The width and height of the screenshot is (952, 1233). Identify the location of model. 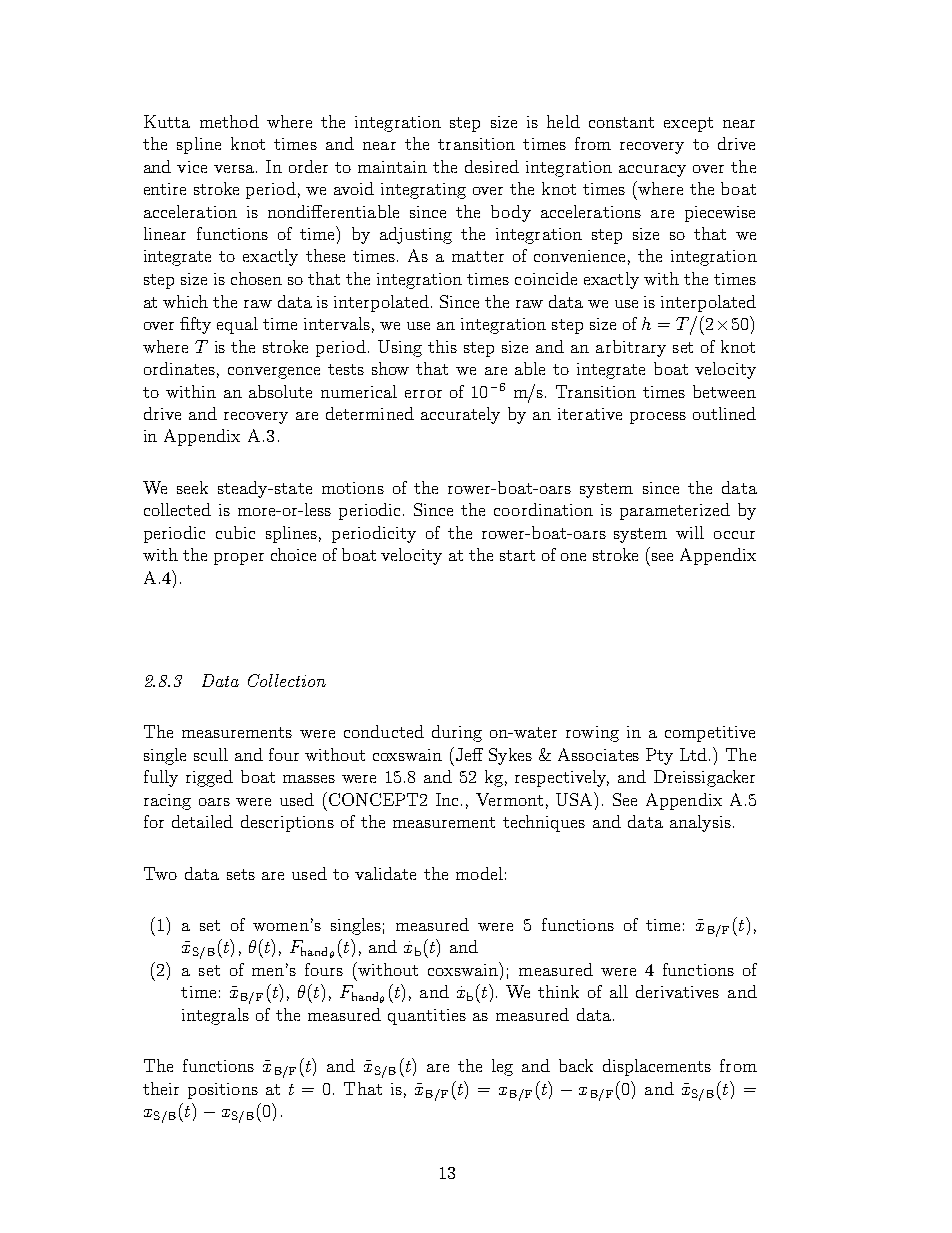
(479, 873).
